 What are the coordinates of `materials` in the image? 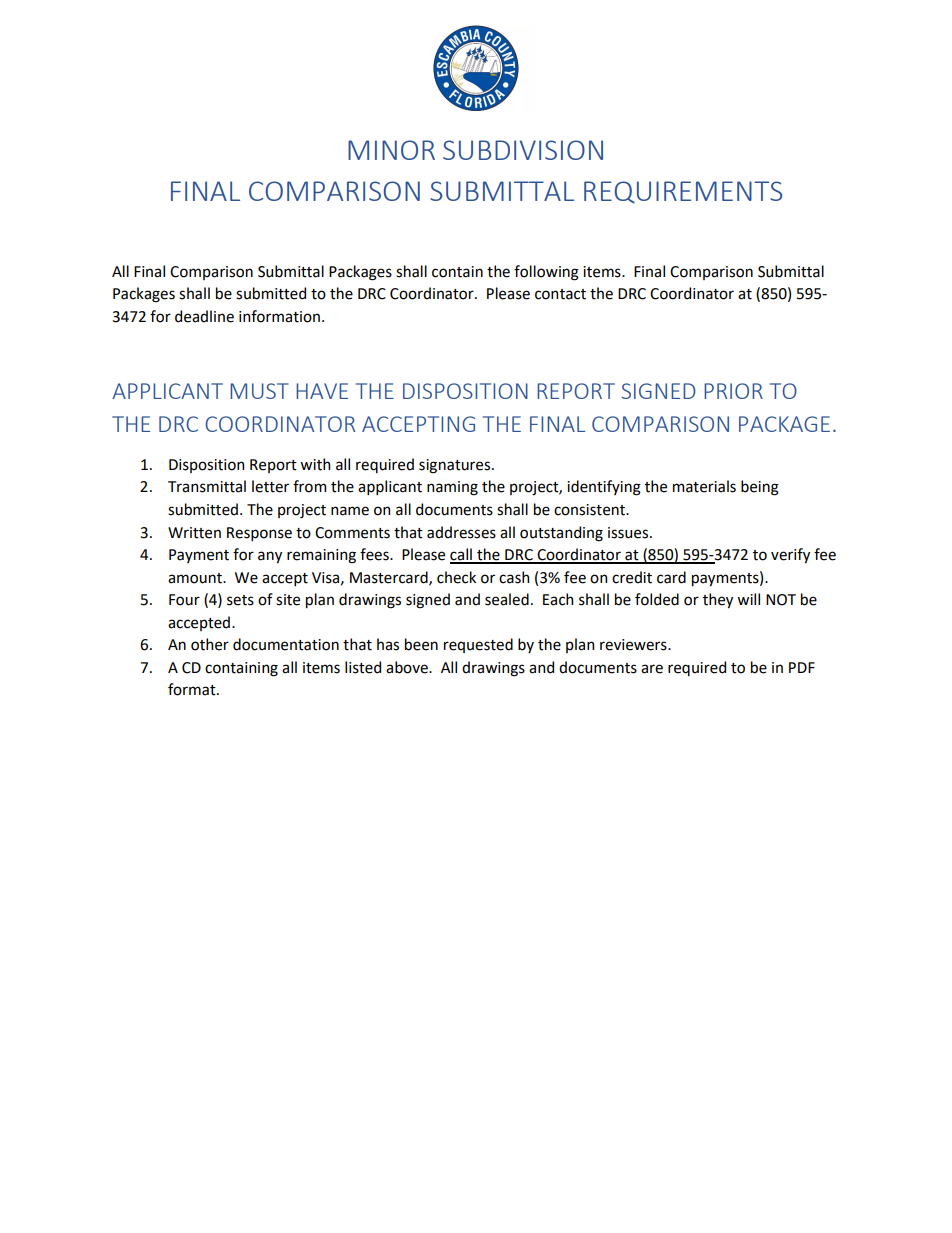 It's located at (704, 486).
